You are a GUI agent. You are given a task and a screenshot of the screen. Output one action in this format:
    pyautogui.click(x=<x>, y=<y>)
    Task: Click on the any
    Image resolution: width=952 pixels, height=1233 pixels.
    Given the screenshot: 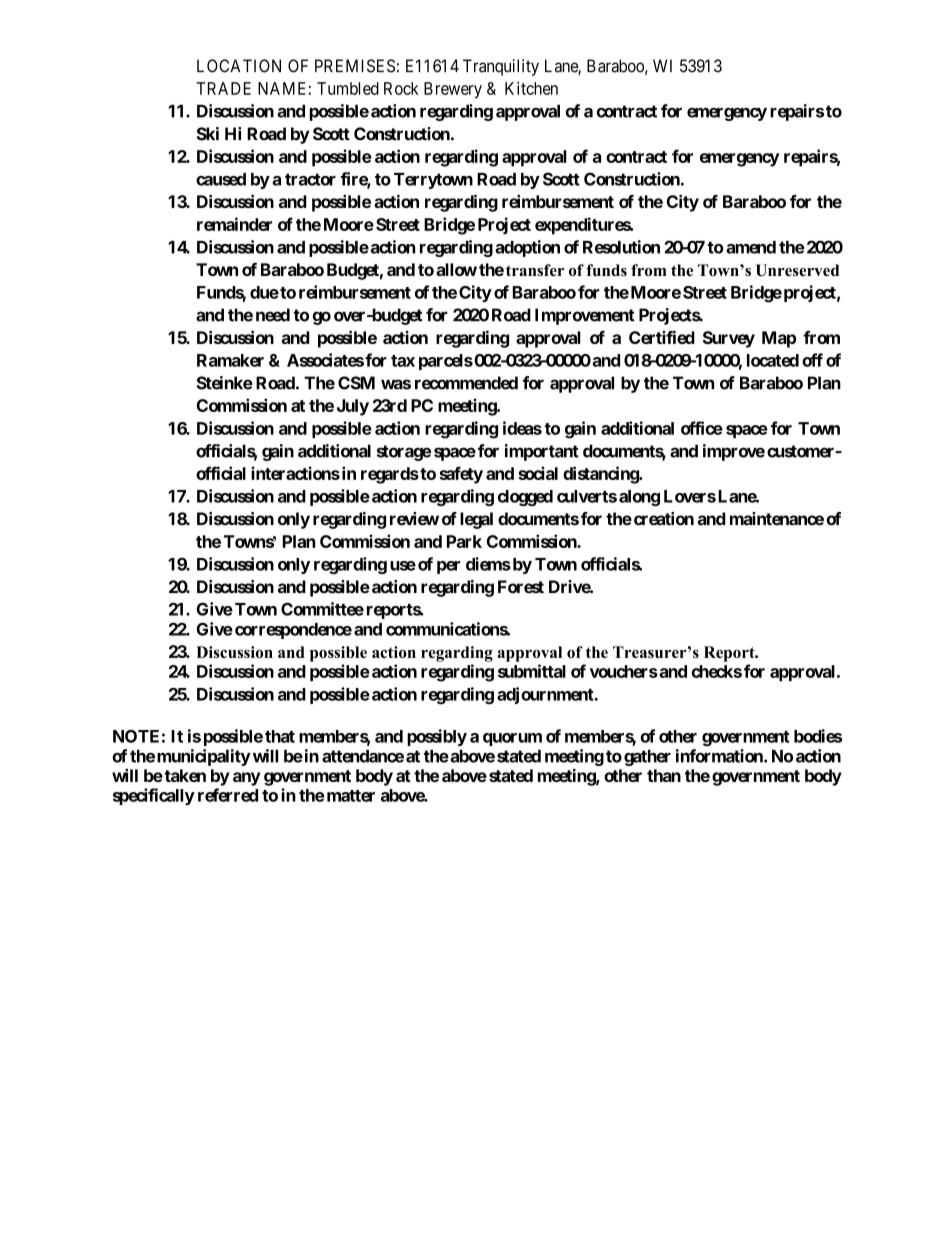 What is the action you would take?
    pyautogui.click(x=246, y=779)
